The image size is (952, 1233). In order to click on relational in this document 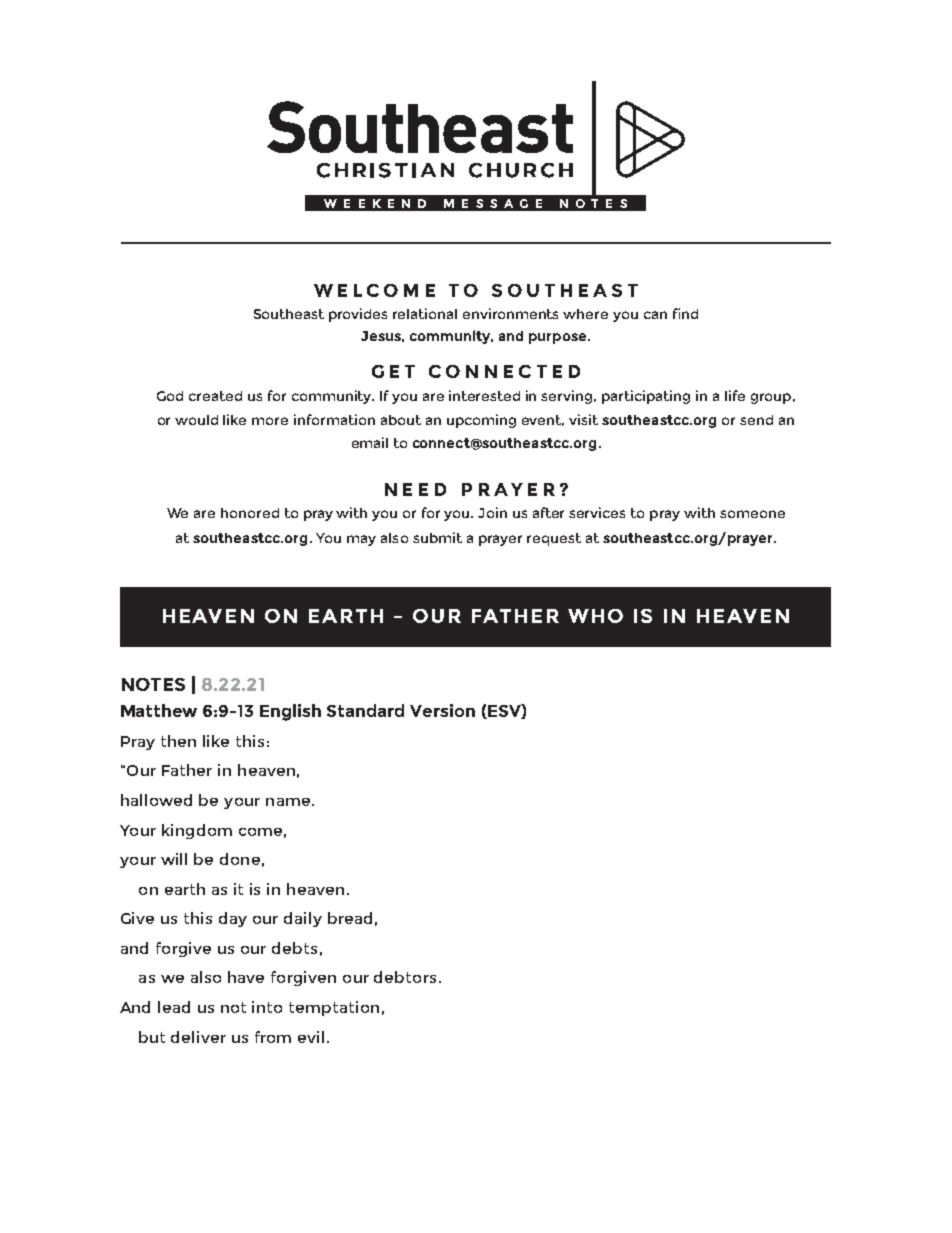, I will do `click(425, 313)`.
